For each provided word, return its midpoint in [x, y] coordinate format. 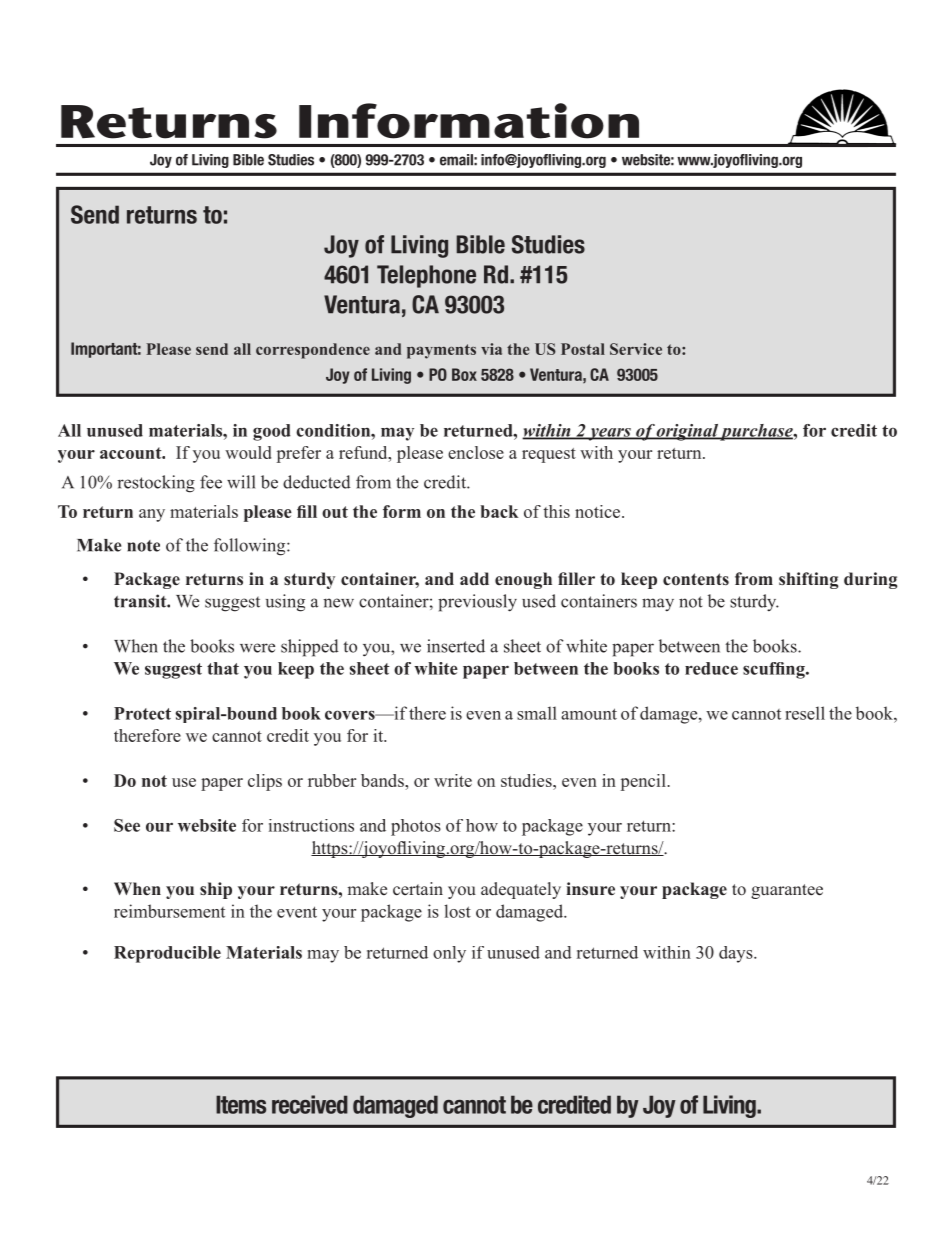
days [737, 954]
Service [636, 349]
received [310, 1104]
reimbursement [169, 911]
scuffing [775, 670]
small [537, 713]
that [223, 668]
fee [211, 482]
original [687, 432]
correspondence [313, 351]
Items [241, 1104]
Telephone [426, 276]
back [499, 511]
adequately [521, 890]
